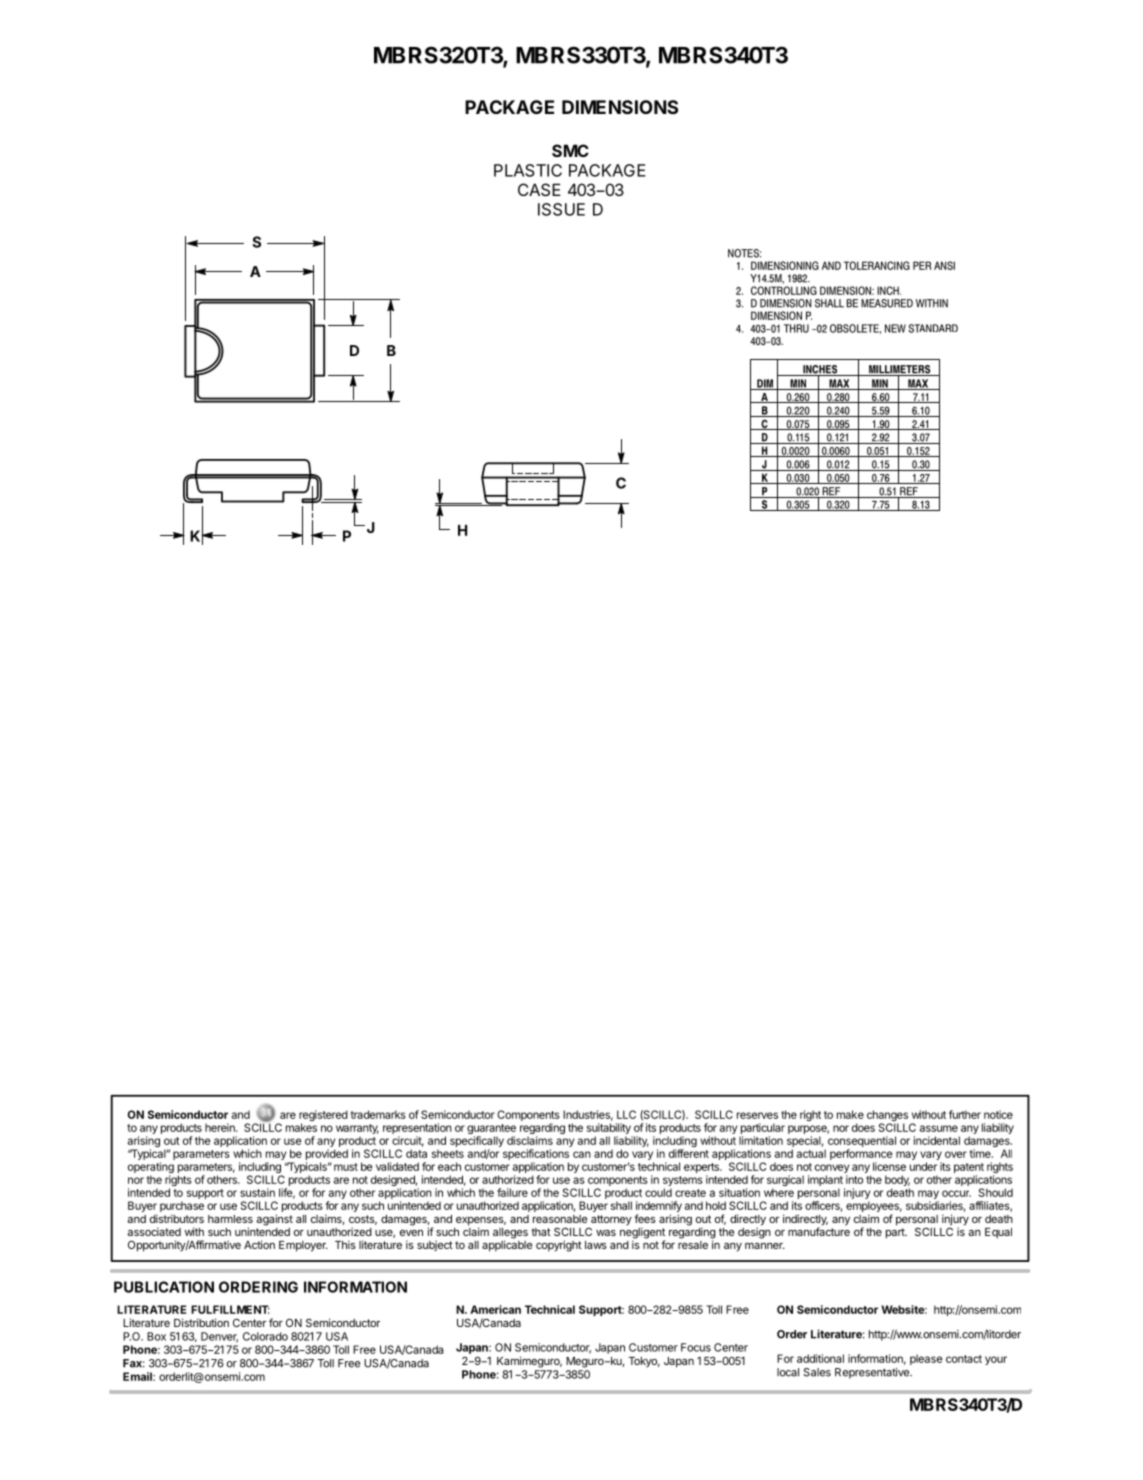 This image has width=1143, height=1480. I want to click on ANSI, so click(944, 265).
